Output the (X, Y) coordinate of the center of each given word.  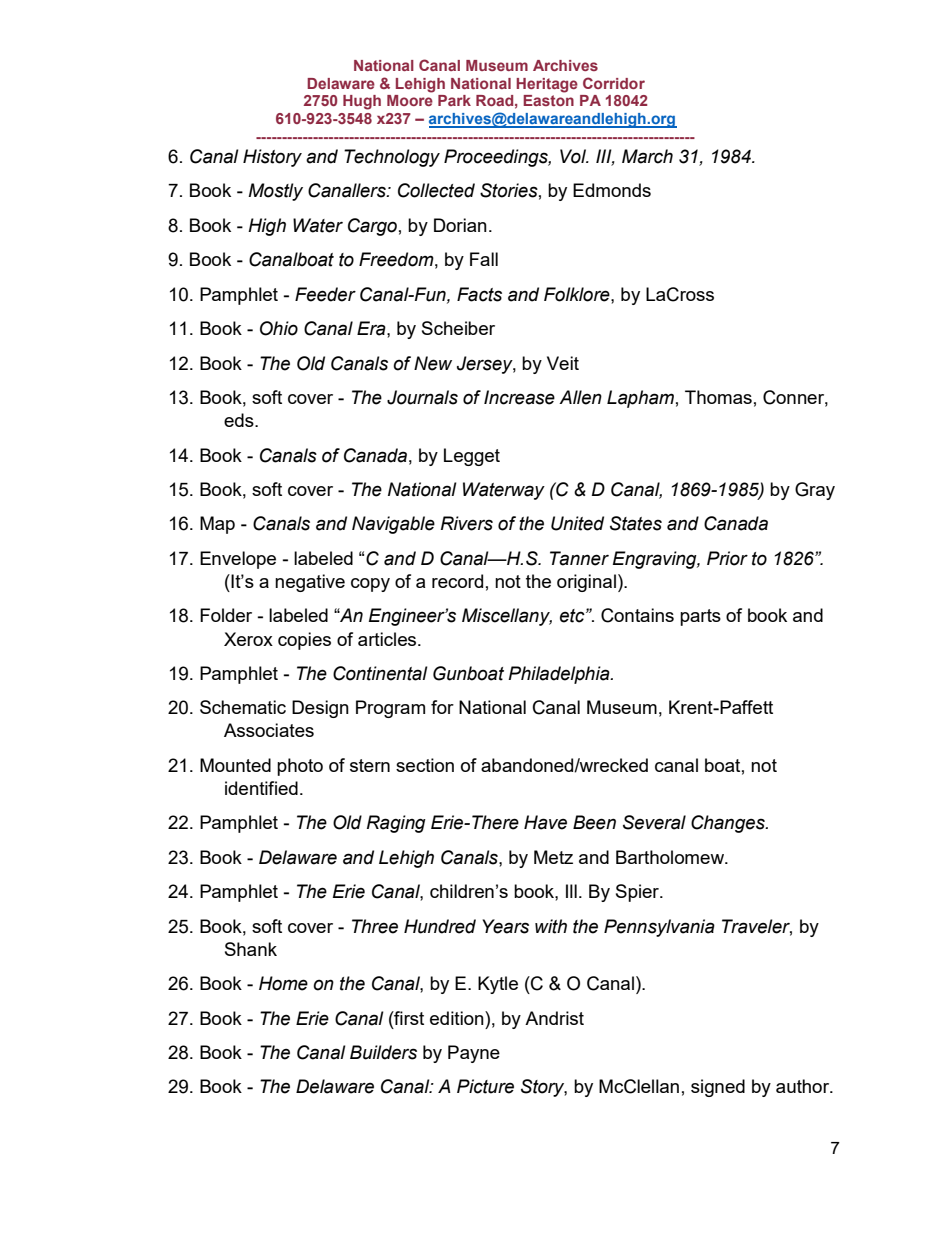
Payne (474, 1054)
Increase (519, 397)
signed (718, 1088)
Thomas (718, 397)
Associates (269, 730)
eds (240, 420)
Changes (729, 824)
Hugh (362, 102)
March (647, 156)
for (442, 707)
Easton (548, 100)
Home (283, 983)
